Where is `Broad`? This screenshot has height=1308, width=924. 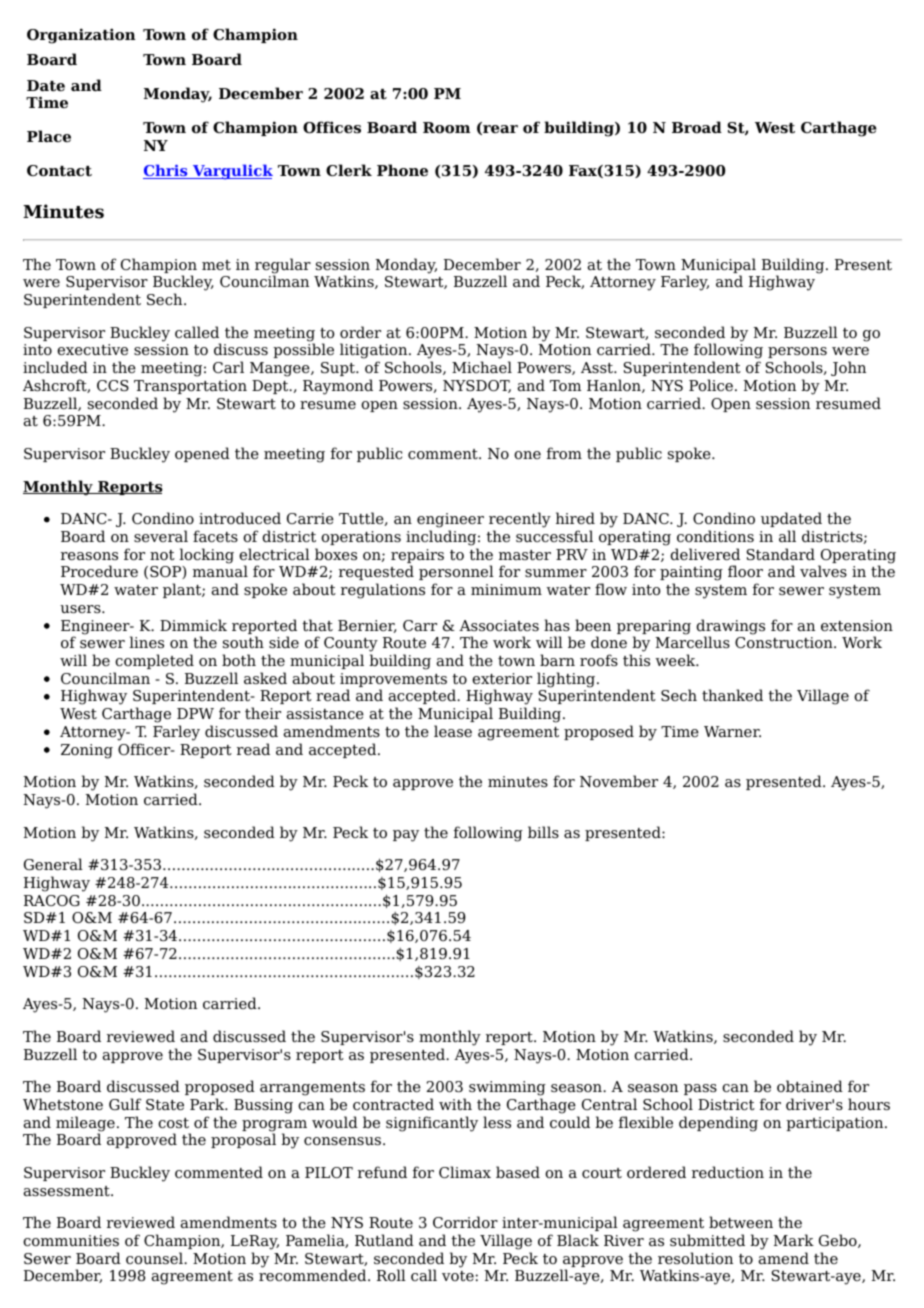 Broad is located at coordinates (697, 127).
